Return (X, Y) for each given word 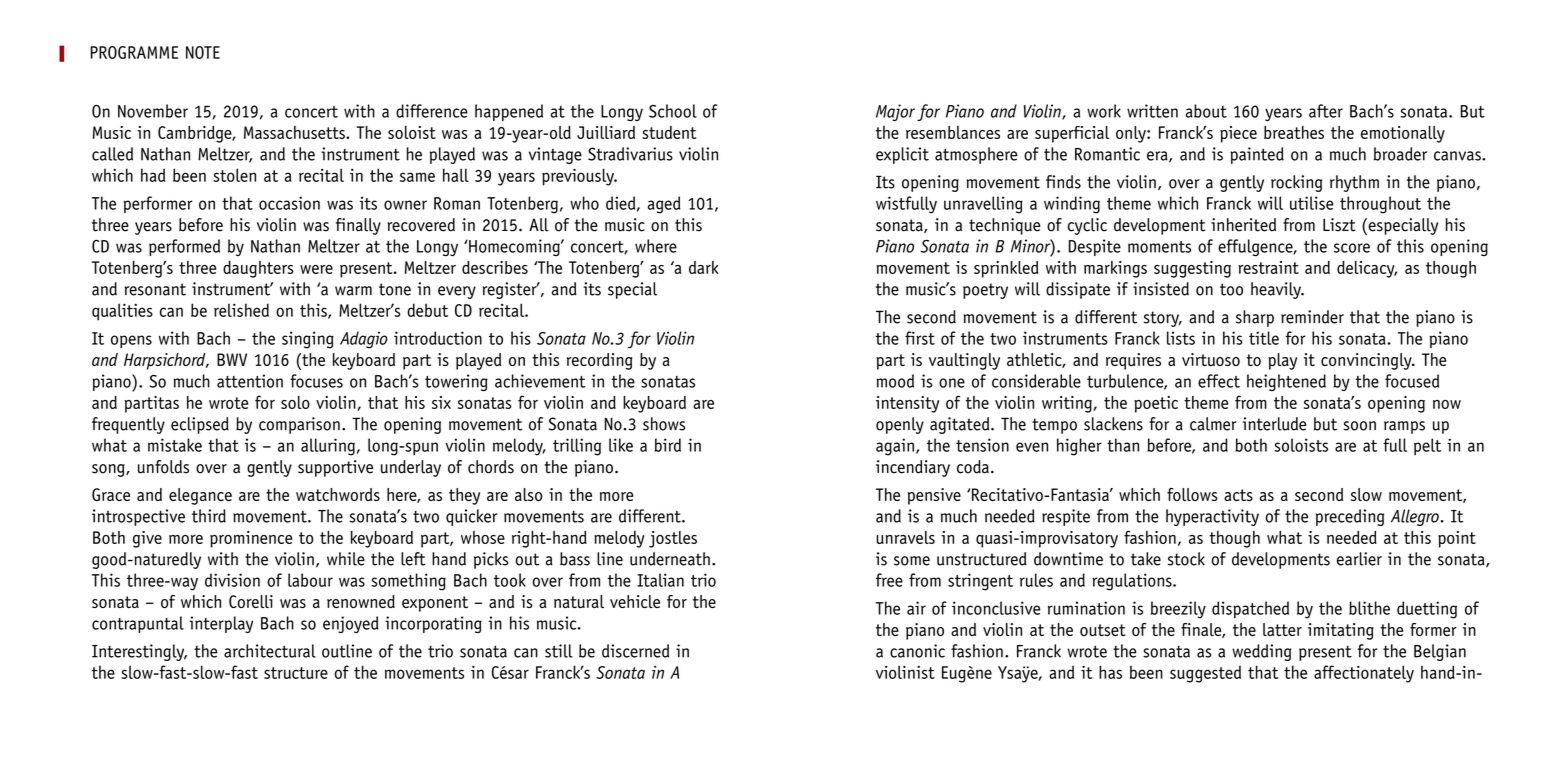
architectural (270, 651)
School (673, 111)
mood (895, 381)
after (1326, 111)
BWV (232, 359)
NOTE (203, 52)
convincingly (1367, 361)
